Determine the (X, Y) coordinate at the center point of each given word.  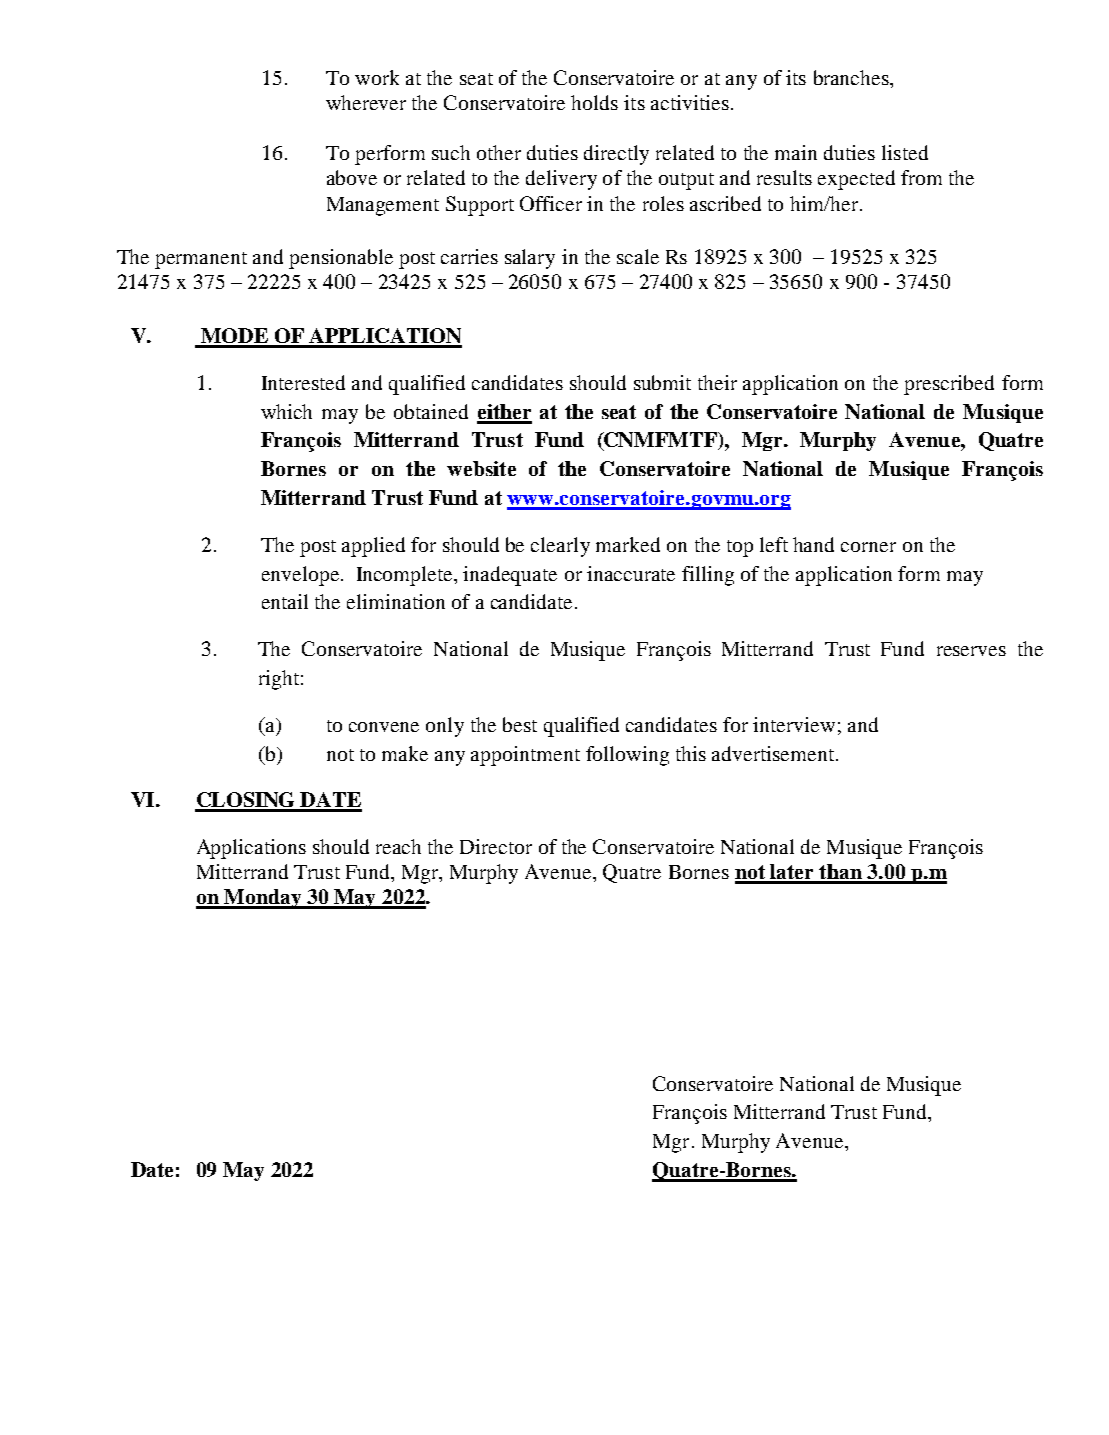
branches (852, 77)
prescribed (949, 385)
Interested (303, 382)
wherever (366, 102)
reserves (971, 651)
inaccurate (631, 573)
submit (662, 382)
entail (285, 601)
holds (594, 102)
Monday (263, 899)
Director (496, 846)
